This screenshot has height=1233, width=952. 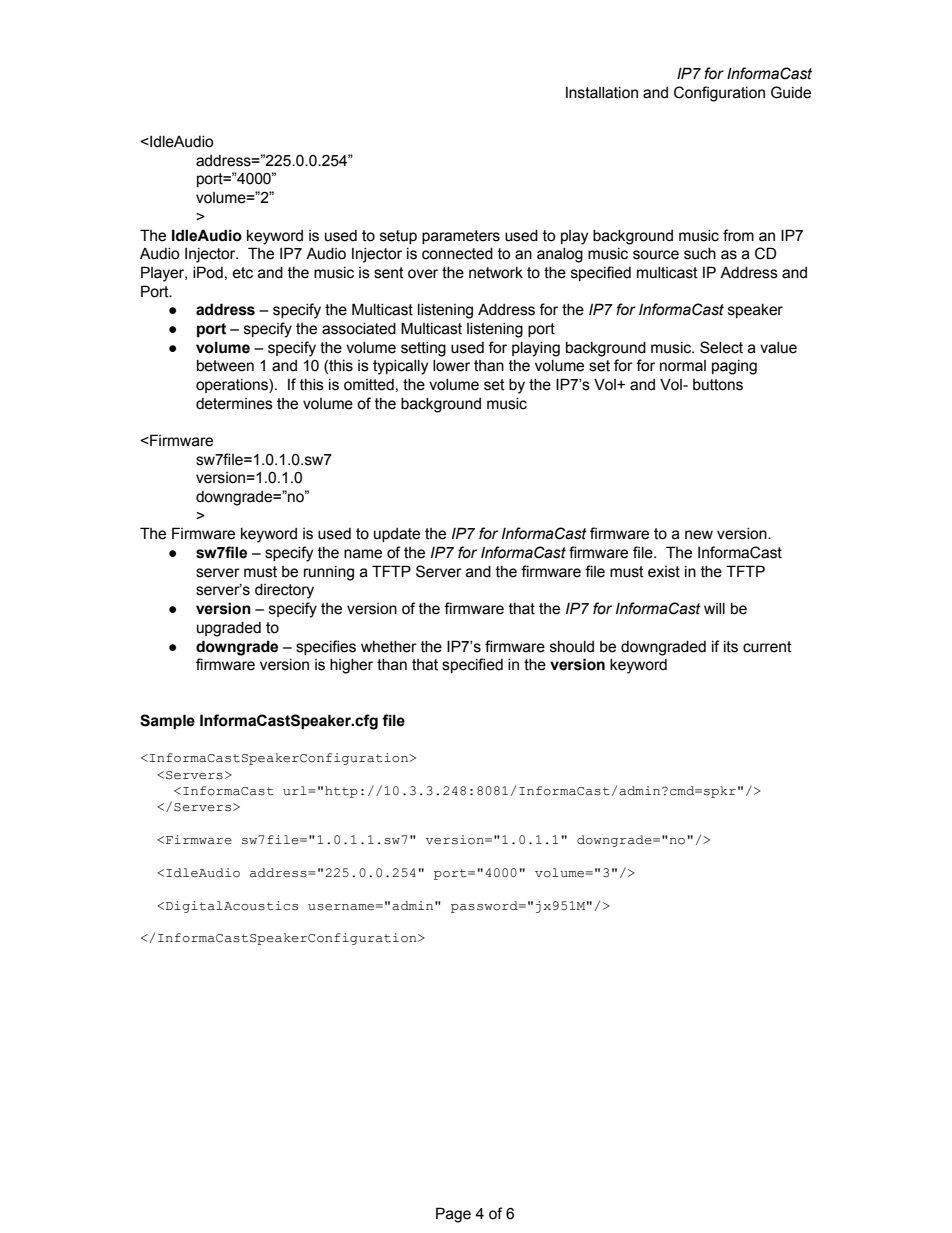 I want to click on etc, so click(x=242, y=273).
